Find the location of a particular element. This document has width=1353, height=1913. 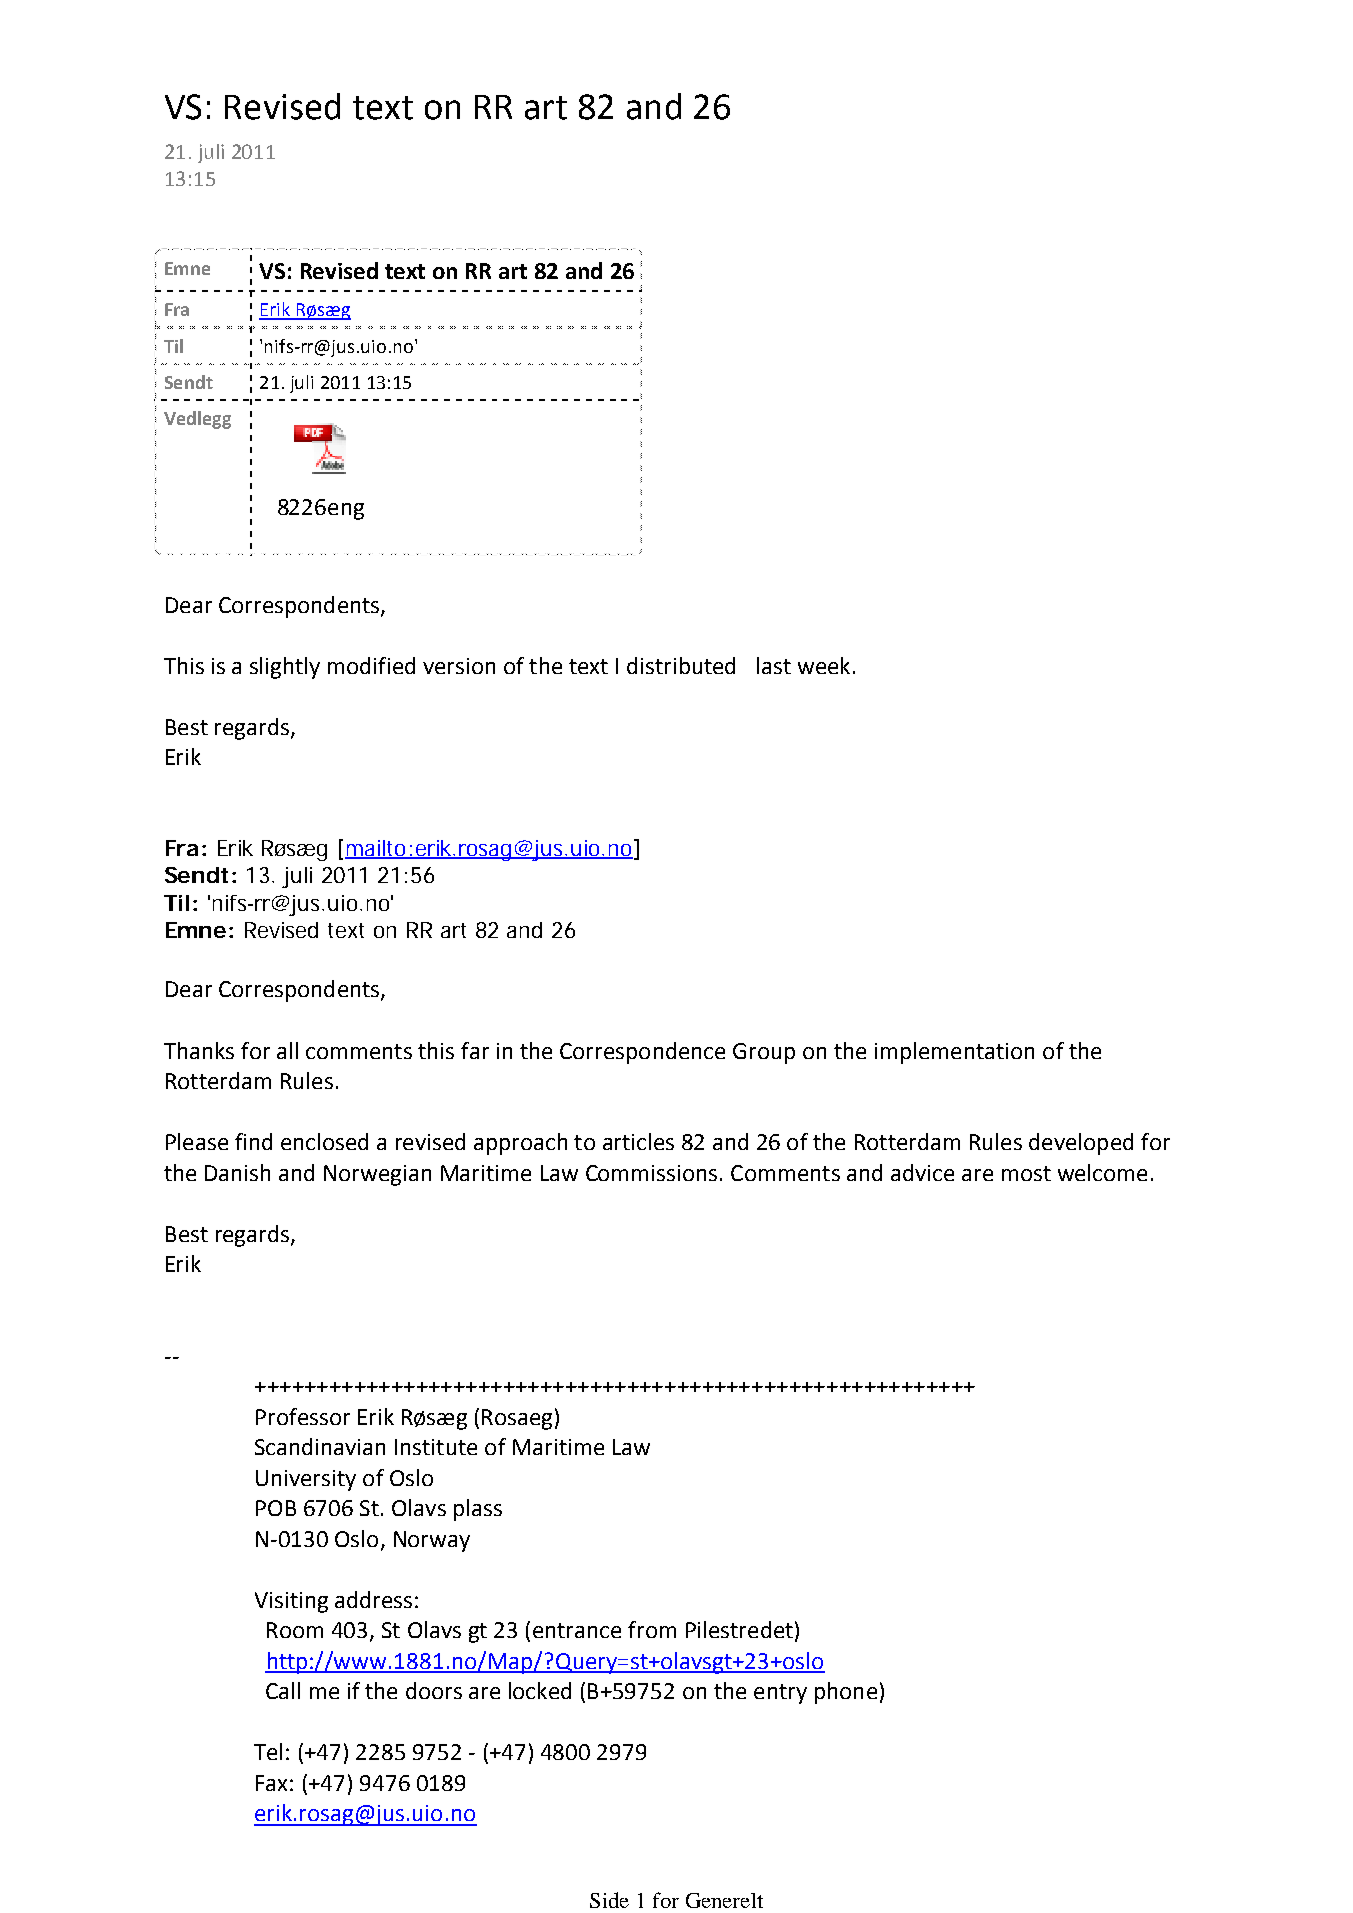

slightly is located at coordinates (285, 668).
